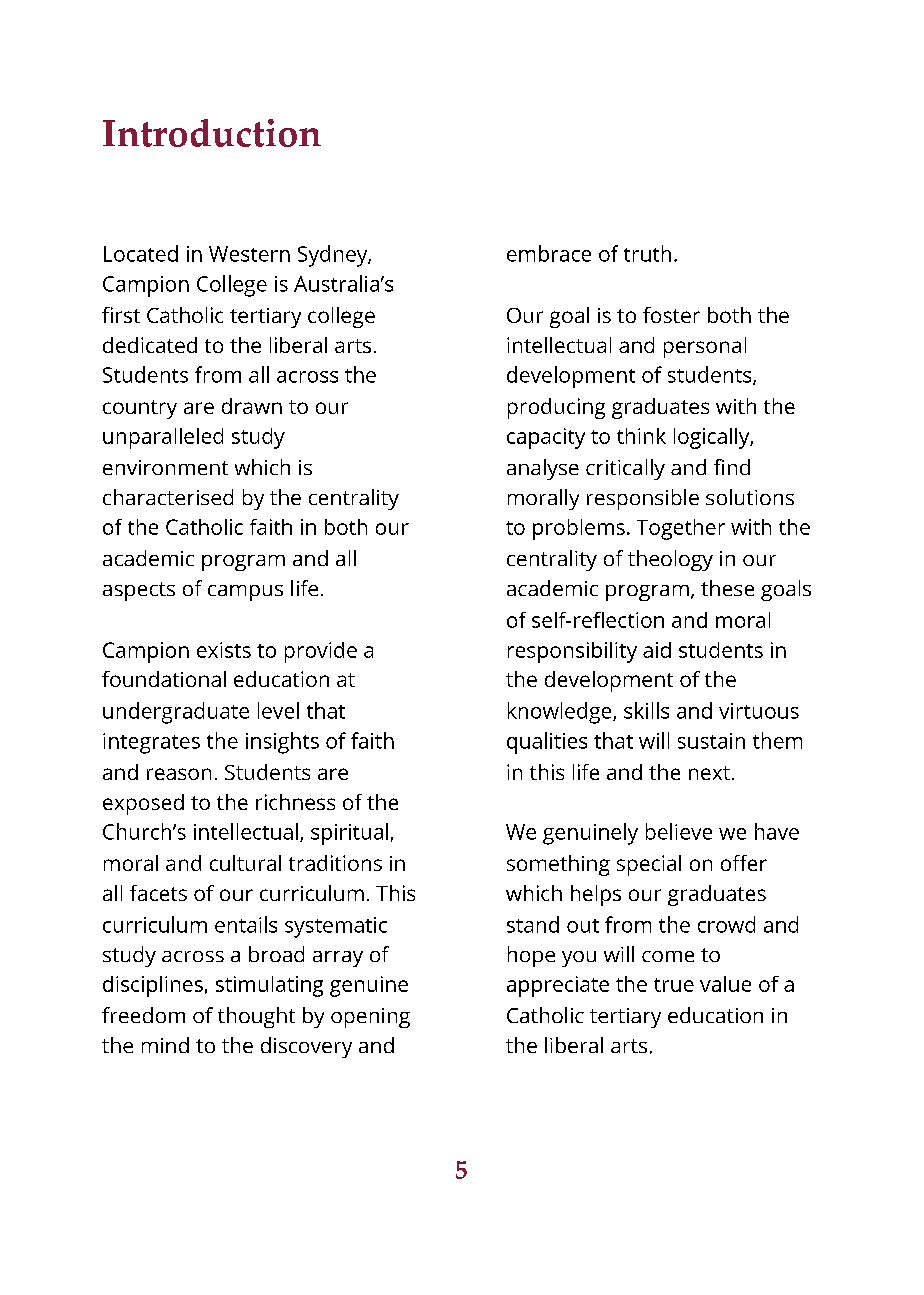  What do you see at coordinates (705, 347) in the document?
I see `personal` at bounding box center [705, 347].
